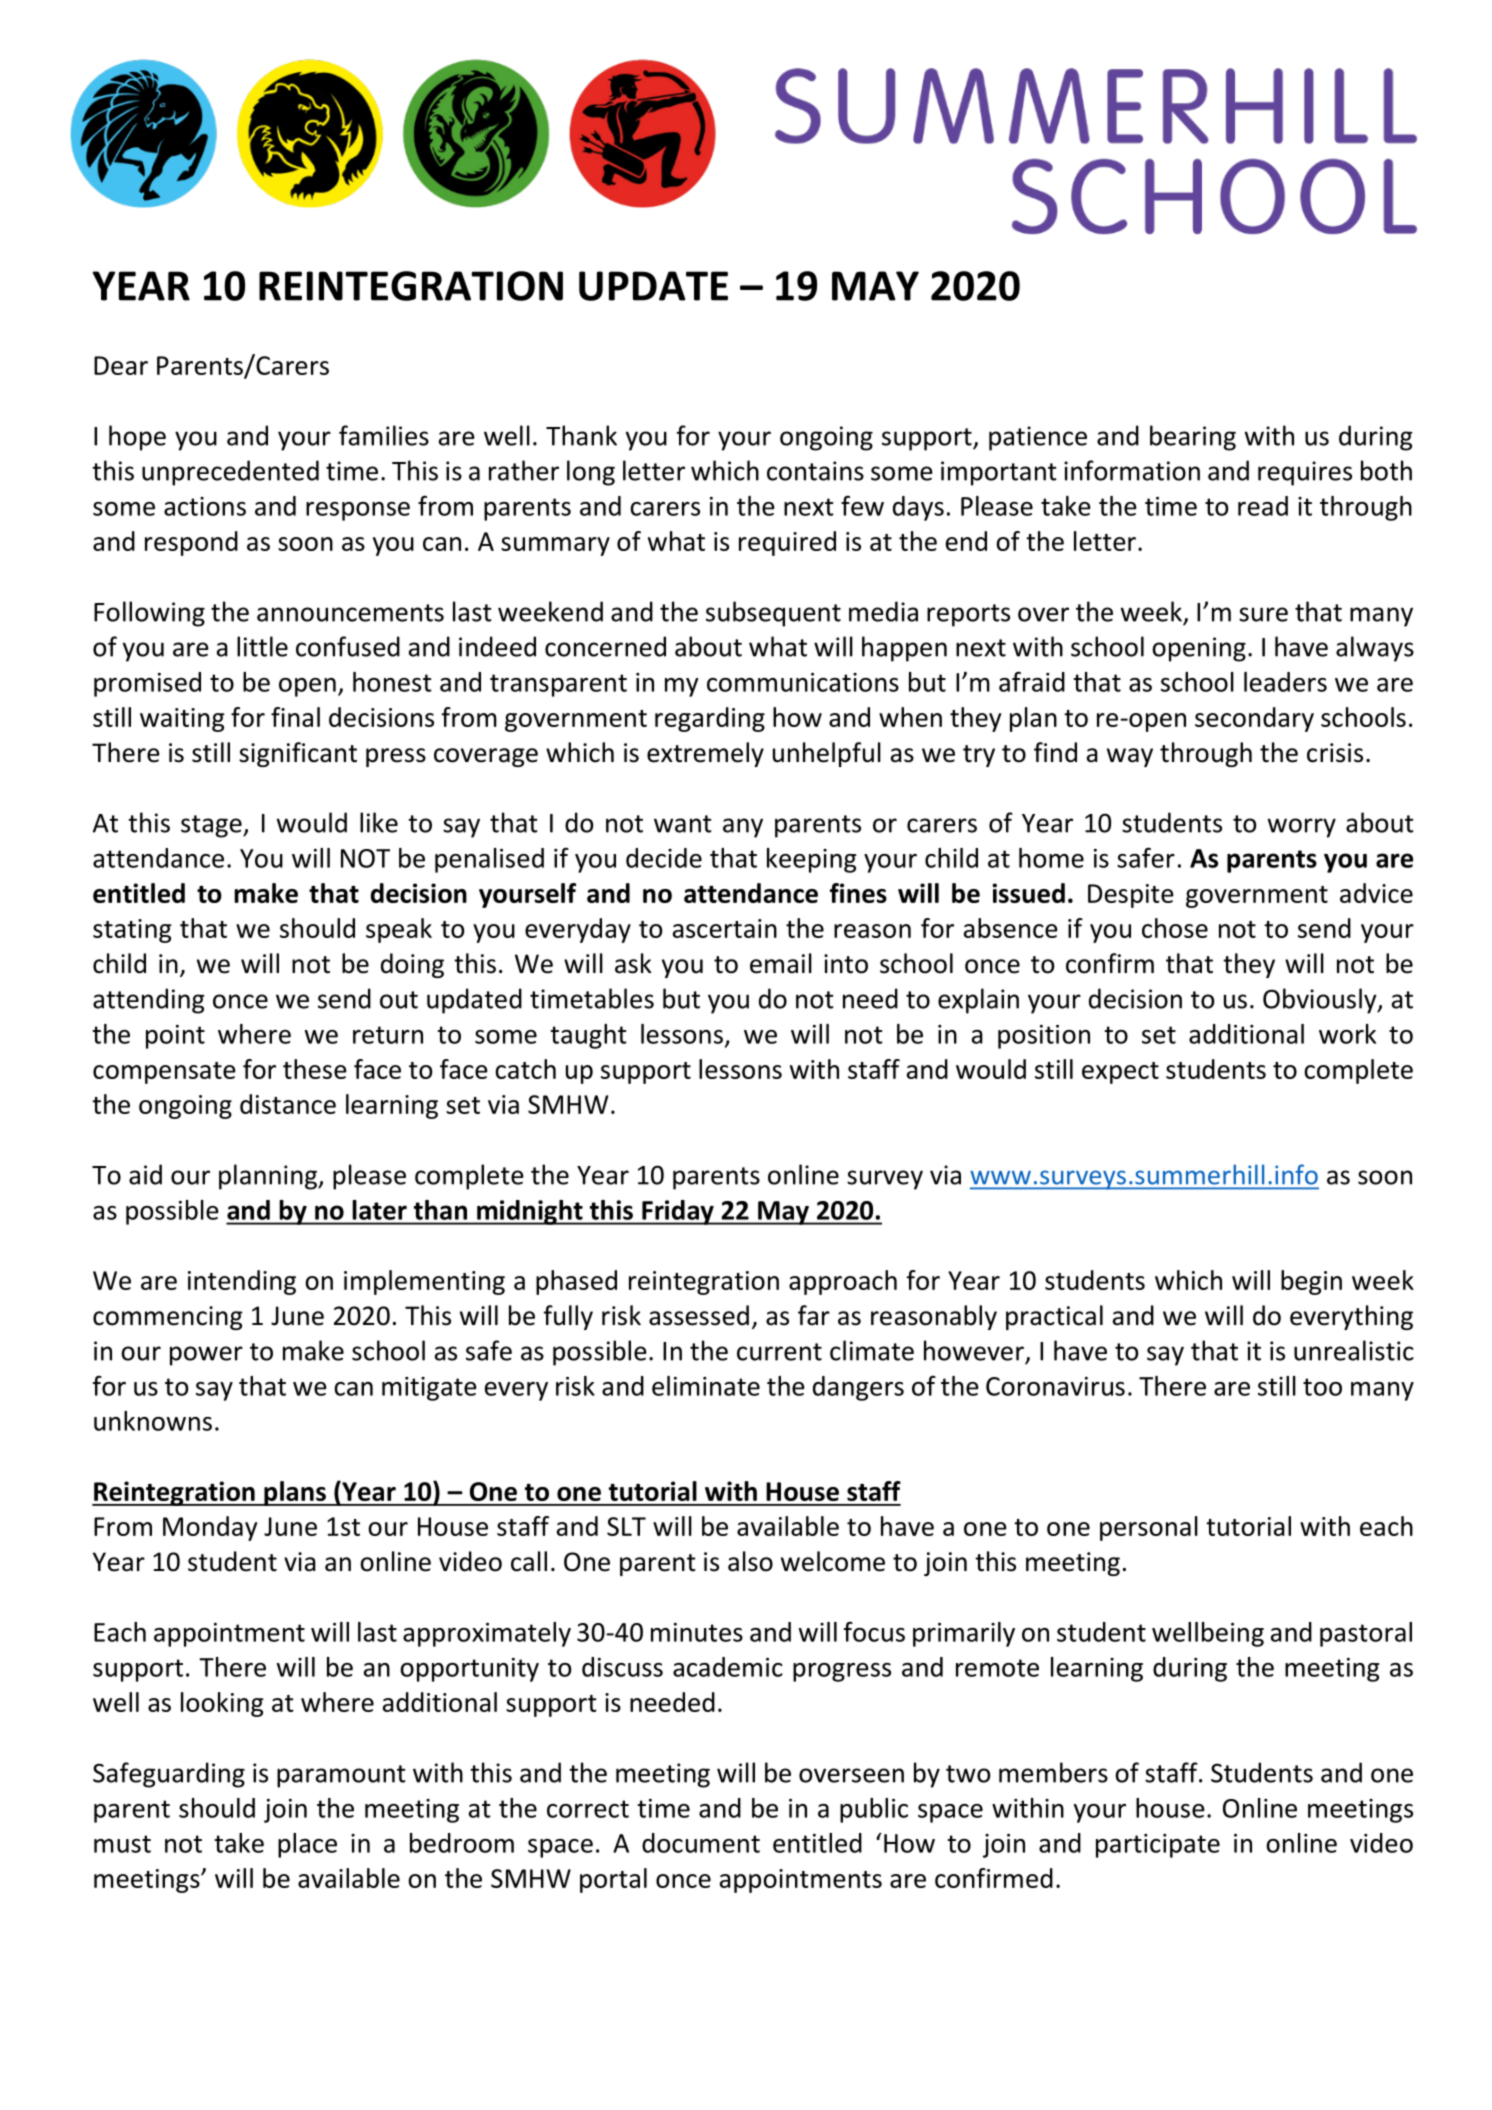  What do you see at coordinates (815, 471) in the screenshot?
I see `contains` at bounding box center [815, 471].
